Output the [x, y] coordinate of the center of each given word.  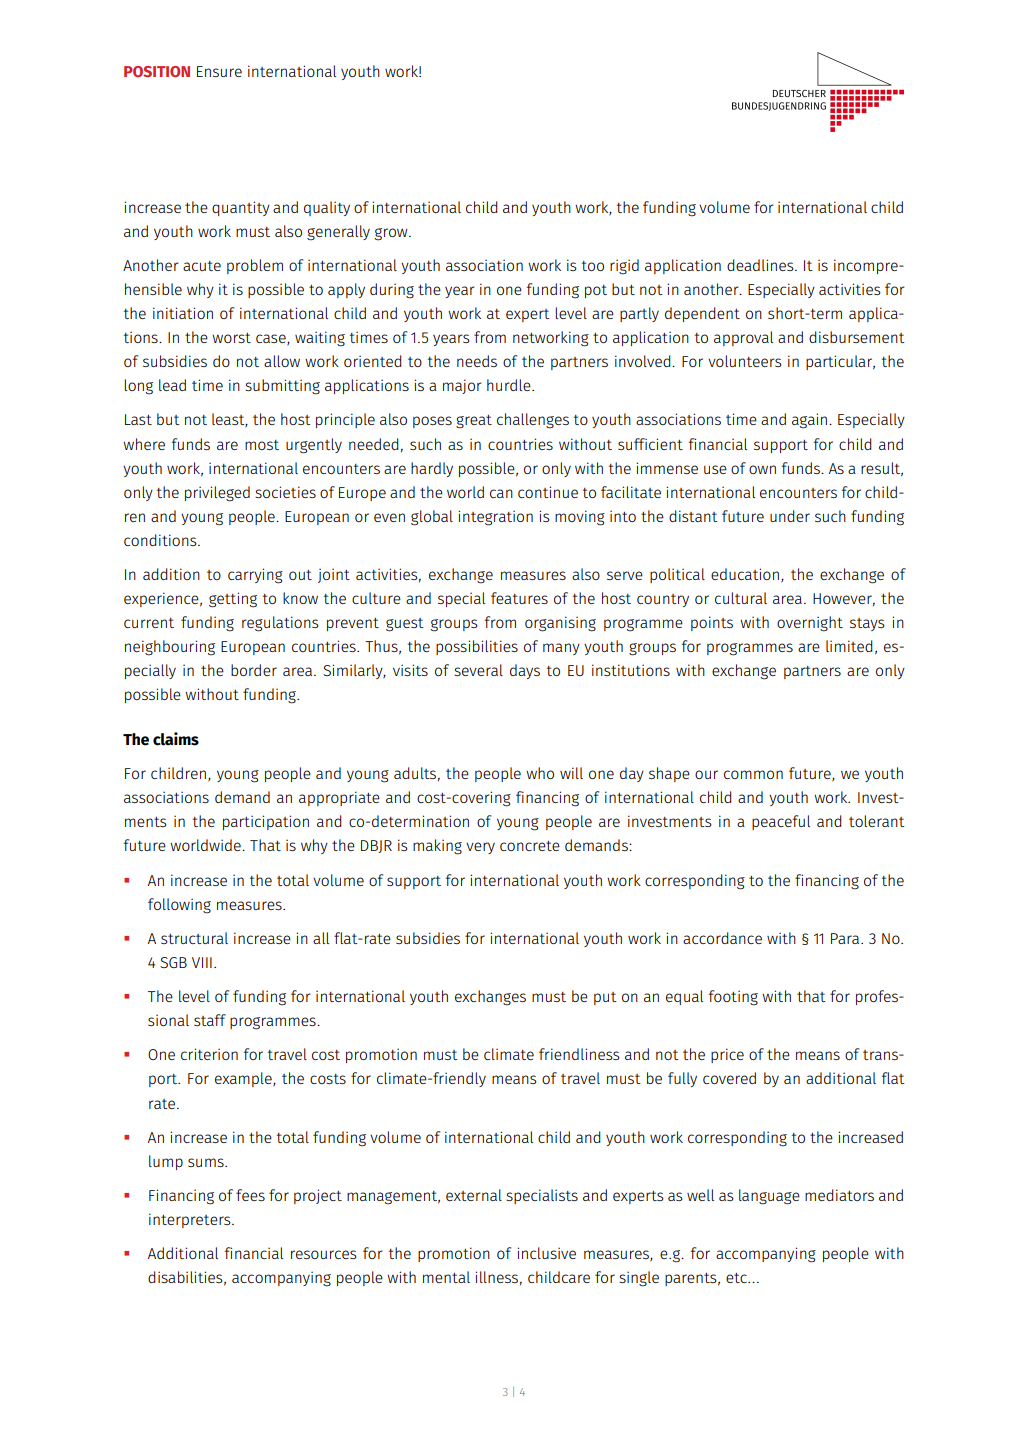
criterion [209, 1054]
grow [392, 234]
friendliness [579, 1054]
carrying [255, 576]
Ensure [219, 71]
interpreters [191, 1220]
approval [743, 338]
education [745, 574]
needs [477, 361]
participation [266, 822]
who [540, 773]
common [753, 774]
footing [733, 998]
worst [231, 338]
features [519, 598]
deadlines [761, 265]
